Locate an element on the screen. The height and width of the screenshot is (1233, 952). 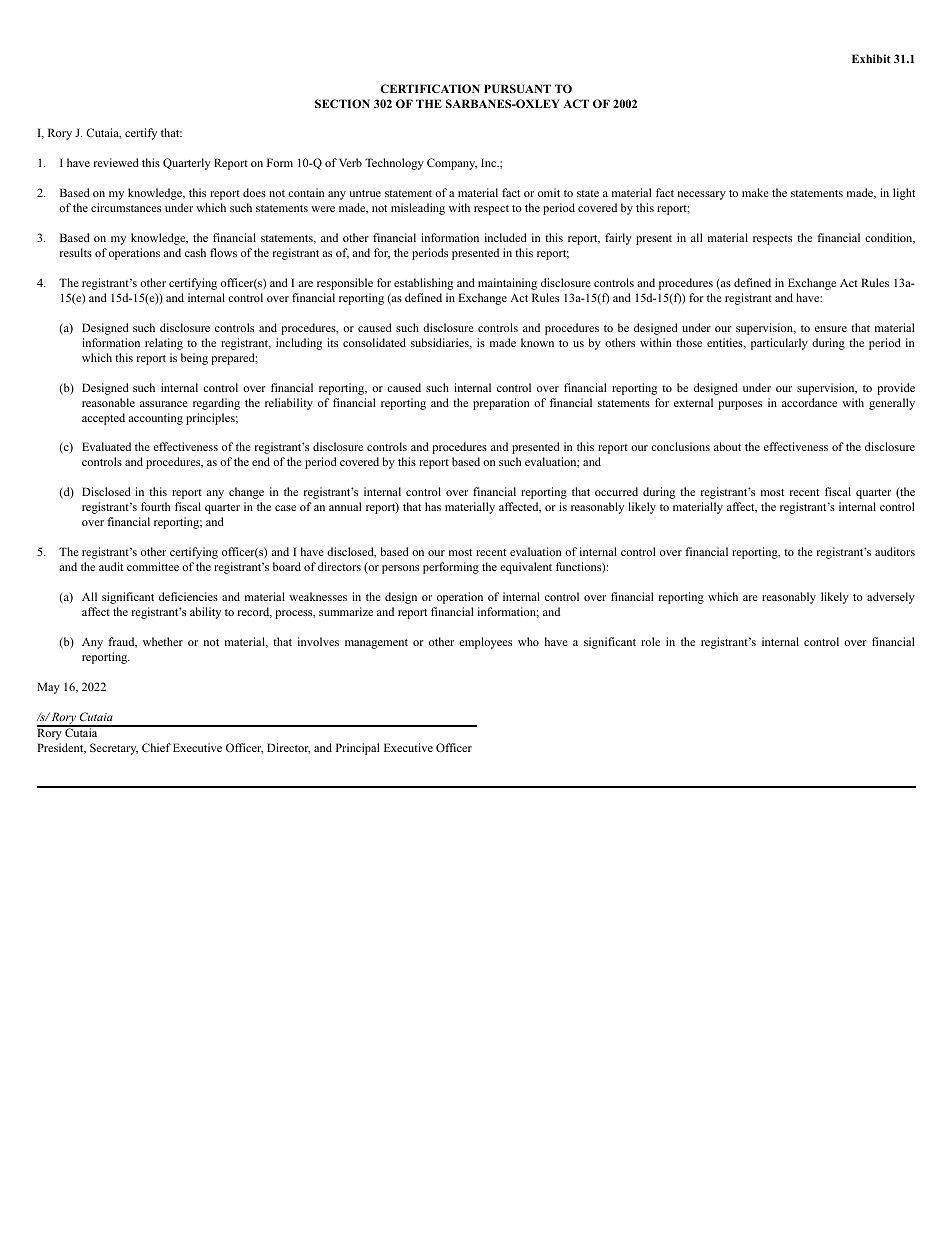
included is located at coordinates (506, 237).
